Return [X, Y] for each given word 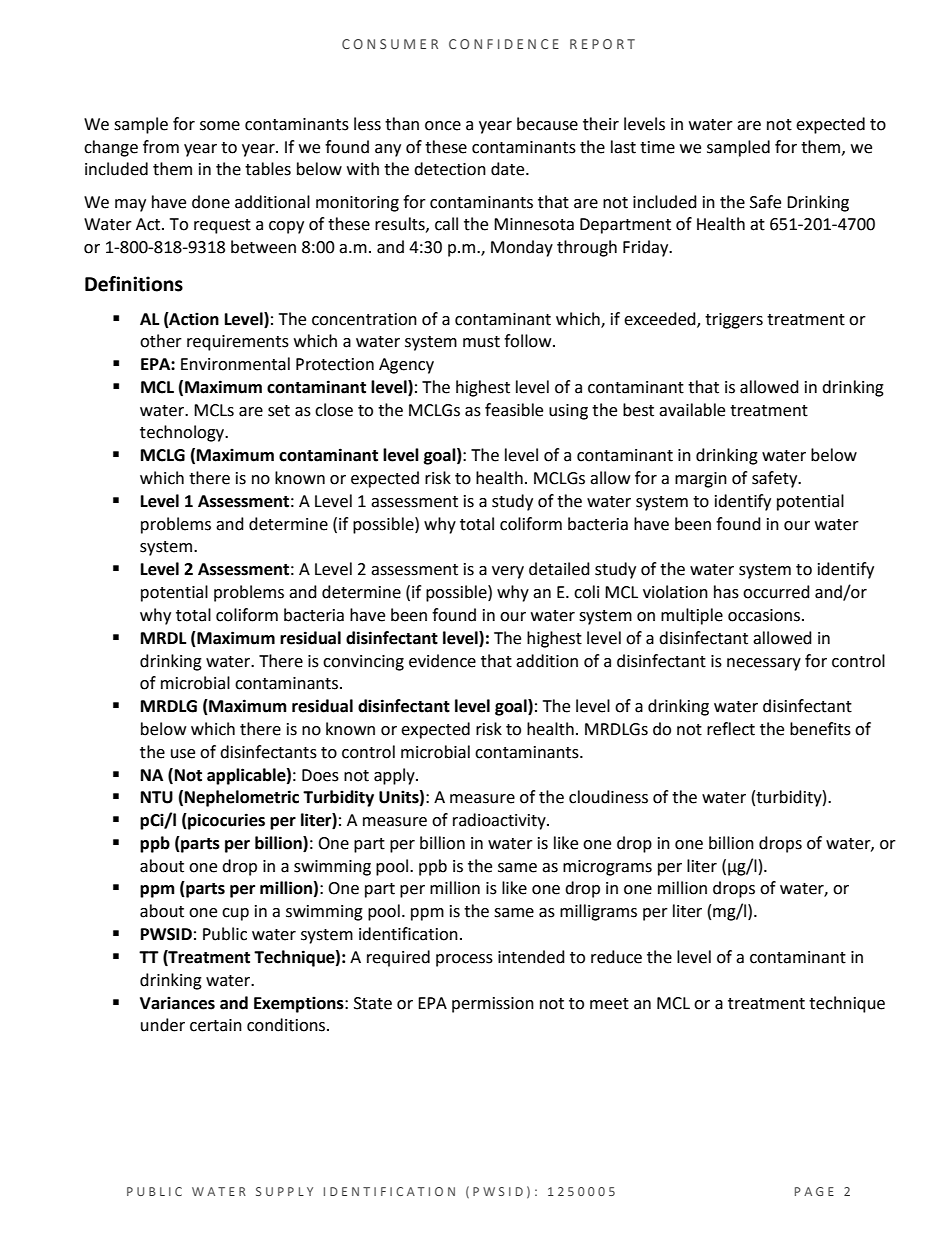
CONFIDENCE [504, 44]
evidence [442, 661]
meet [609, 1004]
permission [493, 1005]
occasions [765, 615]
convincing [363, 663]
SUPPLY [284, 1191]
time [657, 147]
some [220, 126]
